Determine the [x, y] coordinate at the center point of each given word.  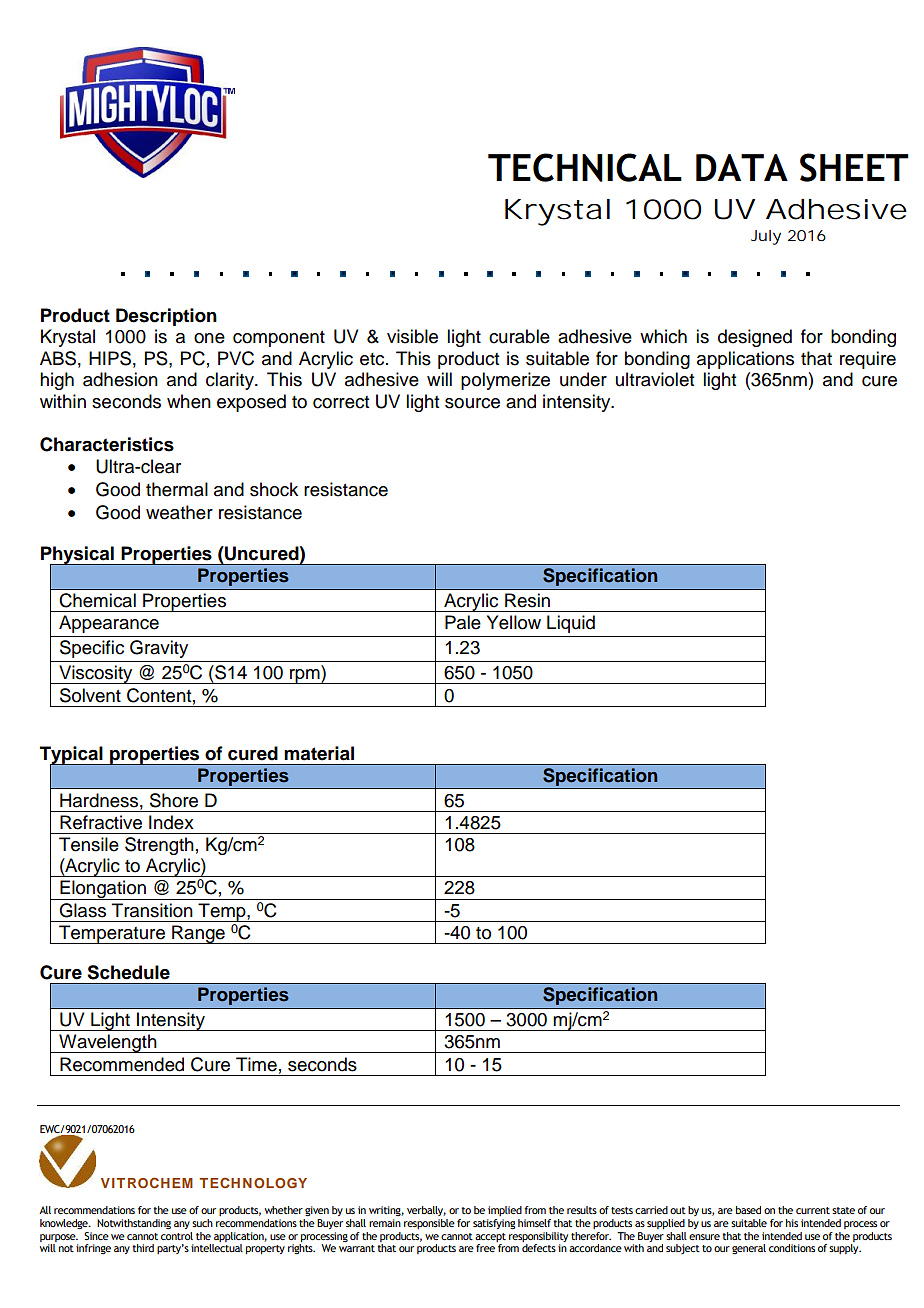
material [319, 753]
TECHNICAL [585, 167]
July [766, 237]
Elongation [103, 890]
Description [166, 317]
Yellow [514, 622]
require [868, 360]
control [177, 1234]
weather [179, 512]
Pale [463, 622]
